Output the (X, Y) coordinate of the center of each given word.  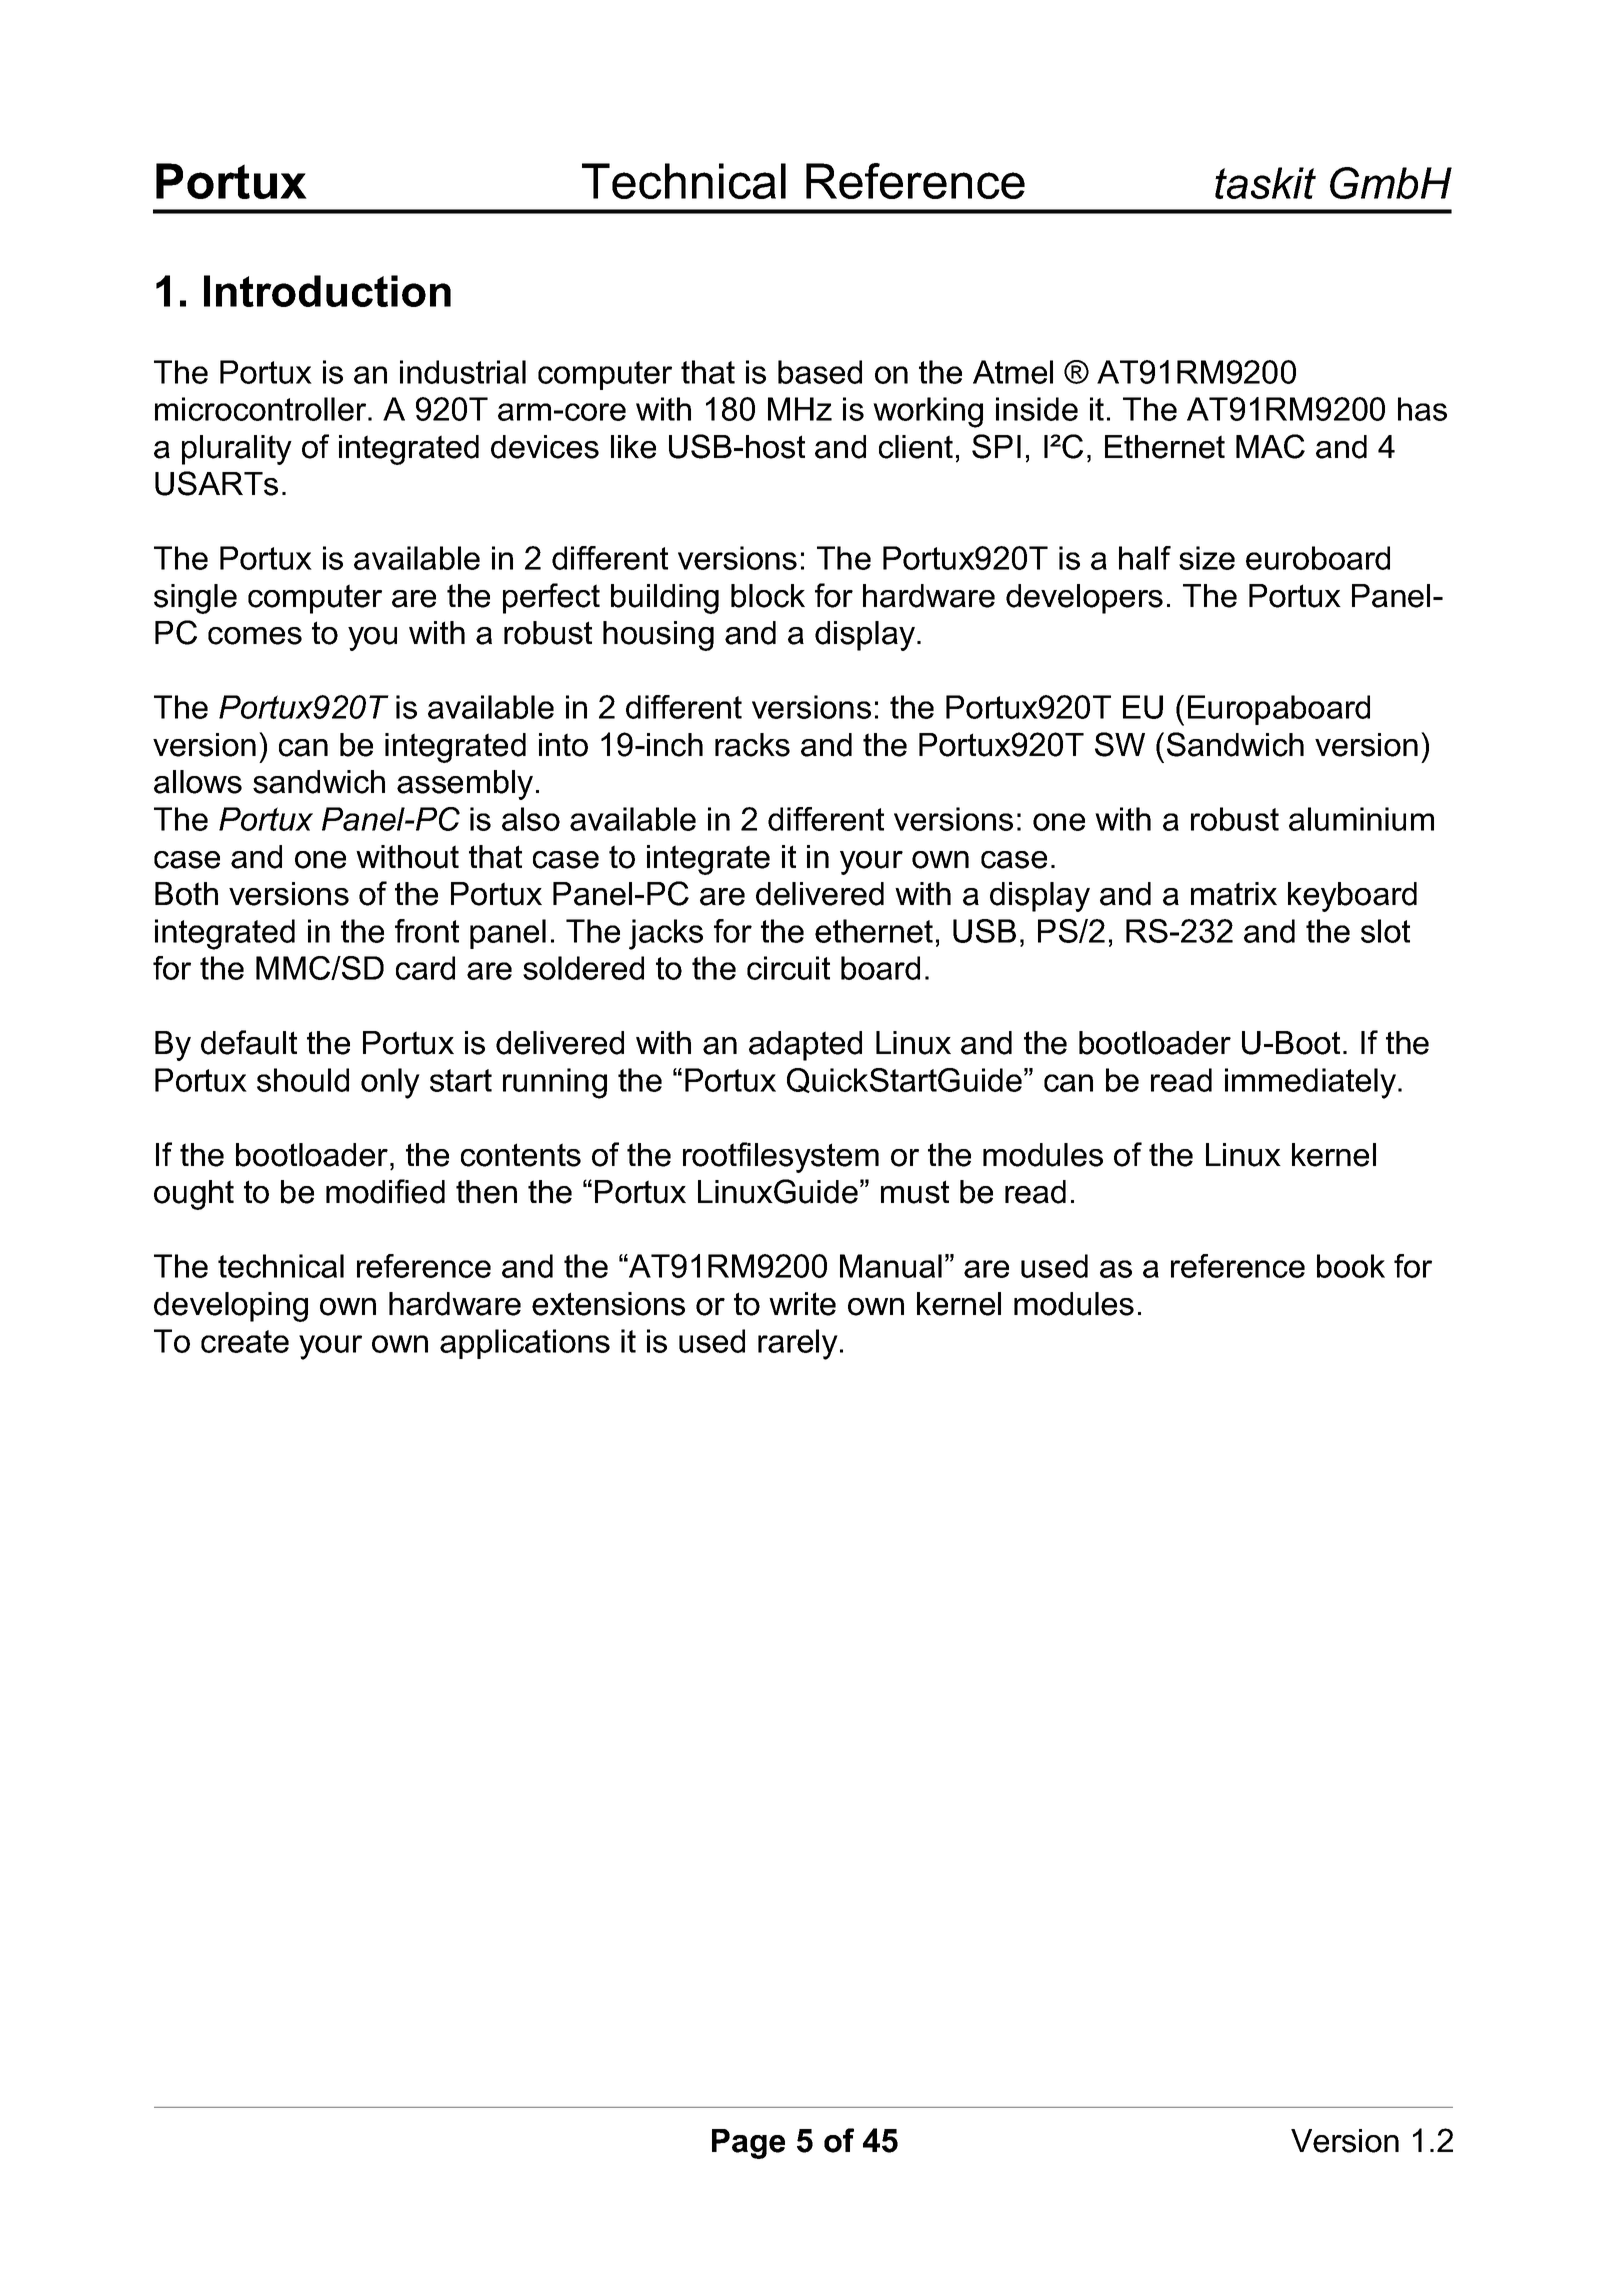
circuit (788, 968)
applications (525, 1344)
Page (748, 2144)
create (245, 1341)
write (802, 1304)
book (1351, 1266)
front (427, 931)
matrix (1234, 894)
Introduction (327, 291)
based (820, 372)
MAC (1270, 446)
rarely (798, 1344)
